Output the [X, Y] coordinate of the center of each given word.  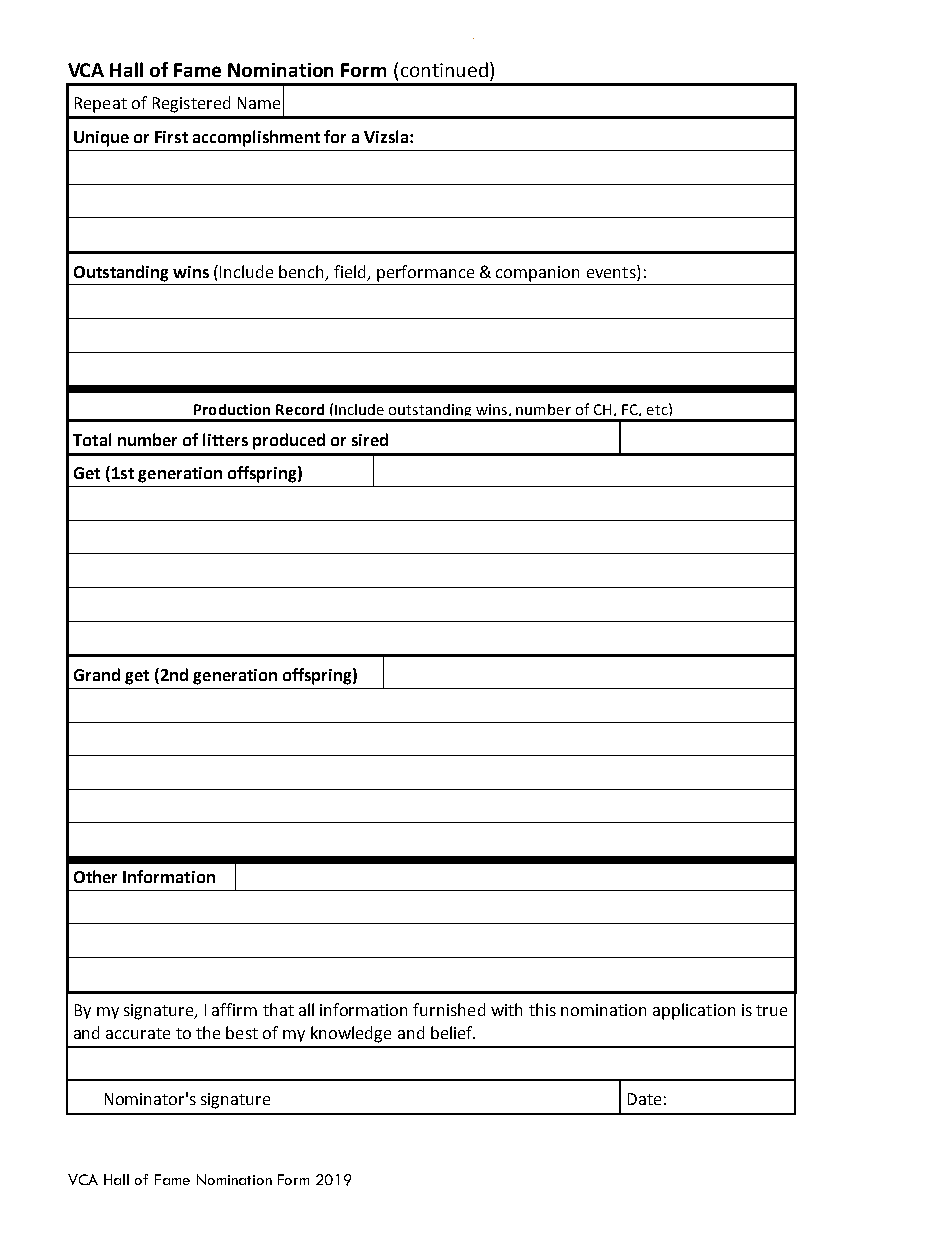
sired [370, 439]
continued [444, 69]
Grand [97, 674]
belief [453, 1032]
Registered [191, 104]
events [612, 271]
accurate [138, 1033]
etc [658, 409]
